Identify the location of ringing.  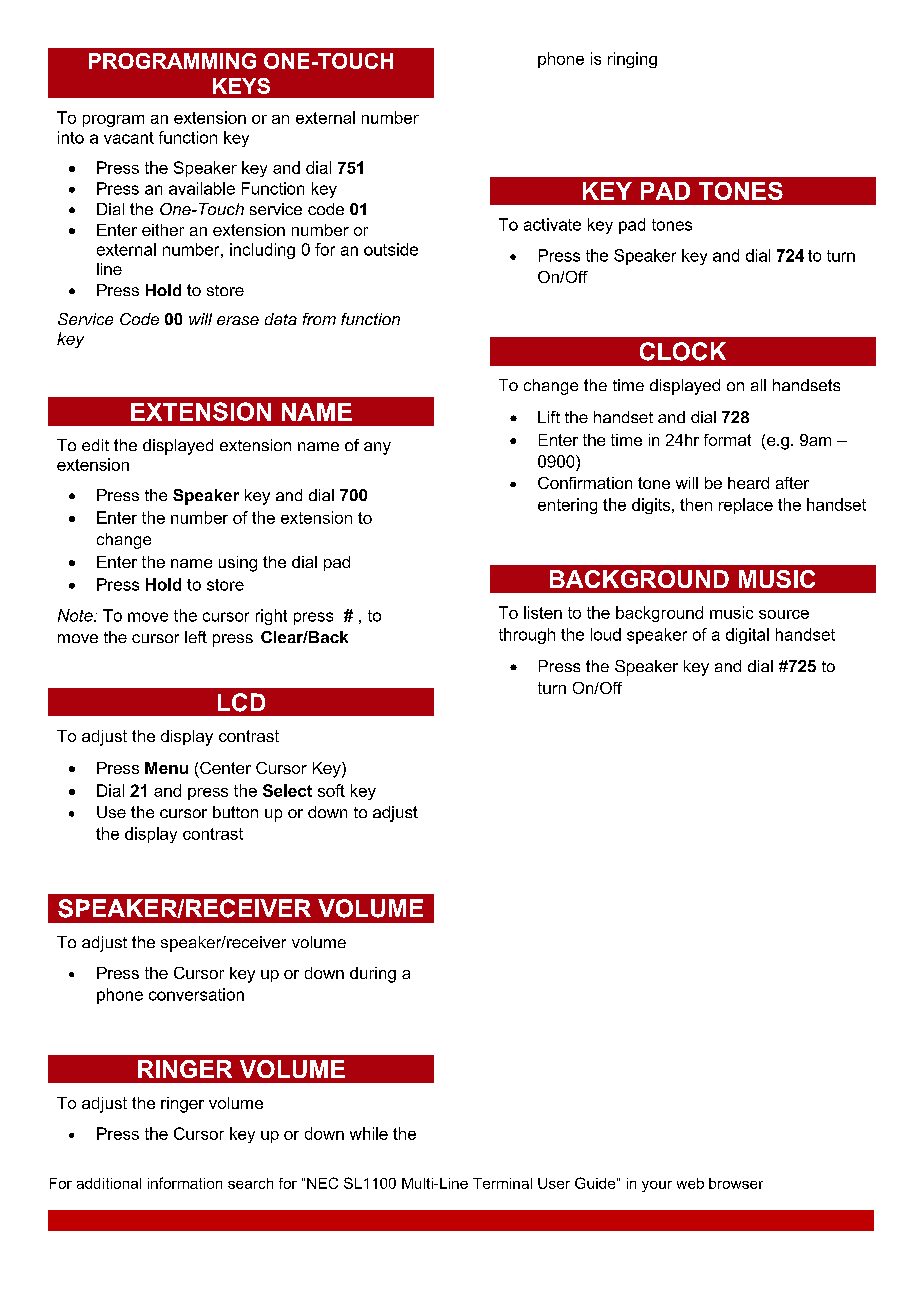
(632, 60).
